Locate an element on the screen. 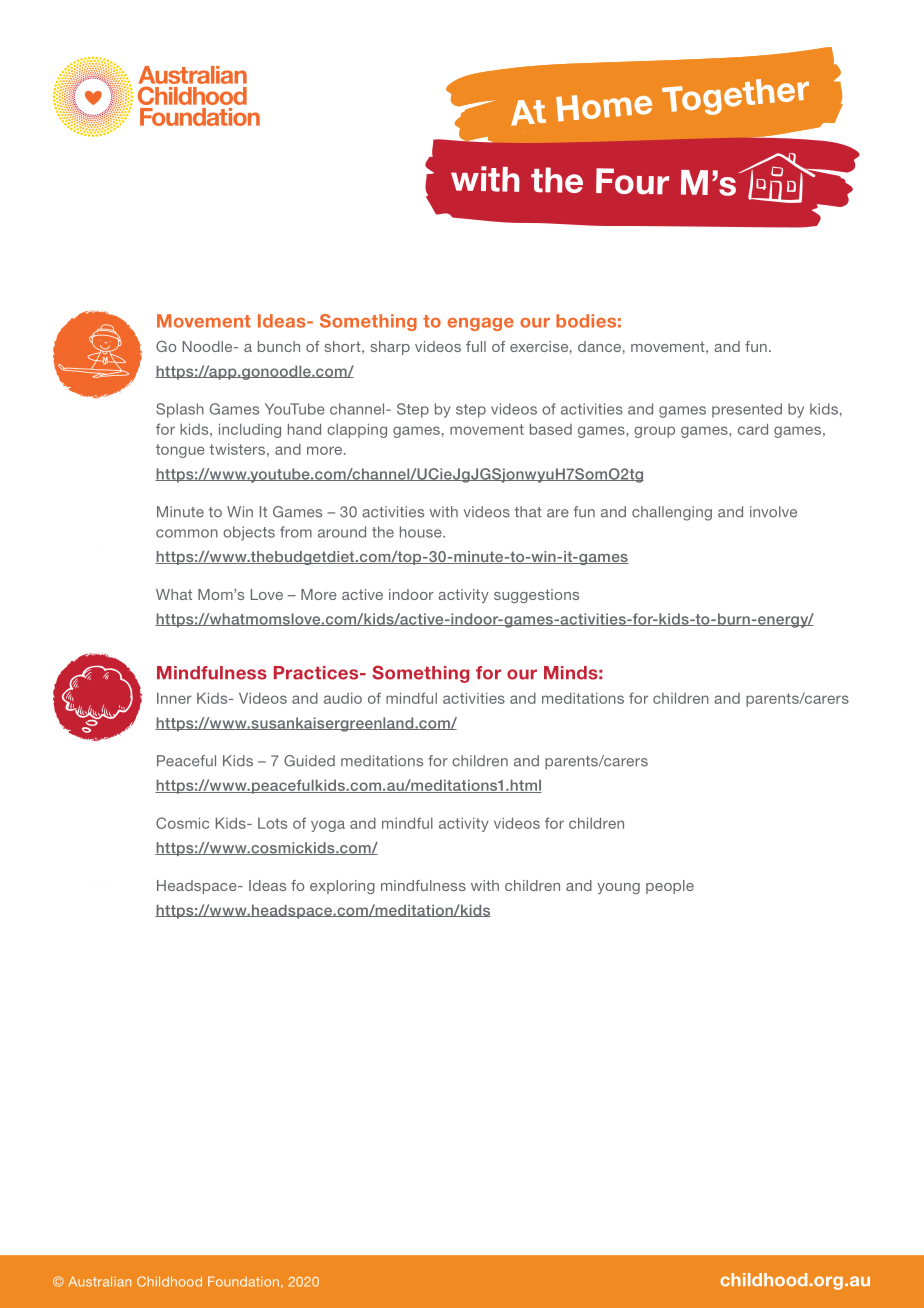 This screenshot has width=924, height=1308. Four is located at coordinates (632, 181).
